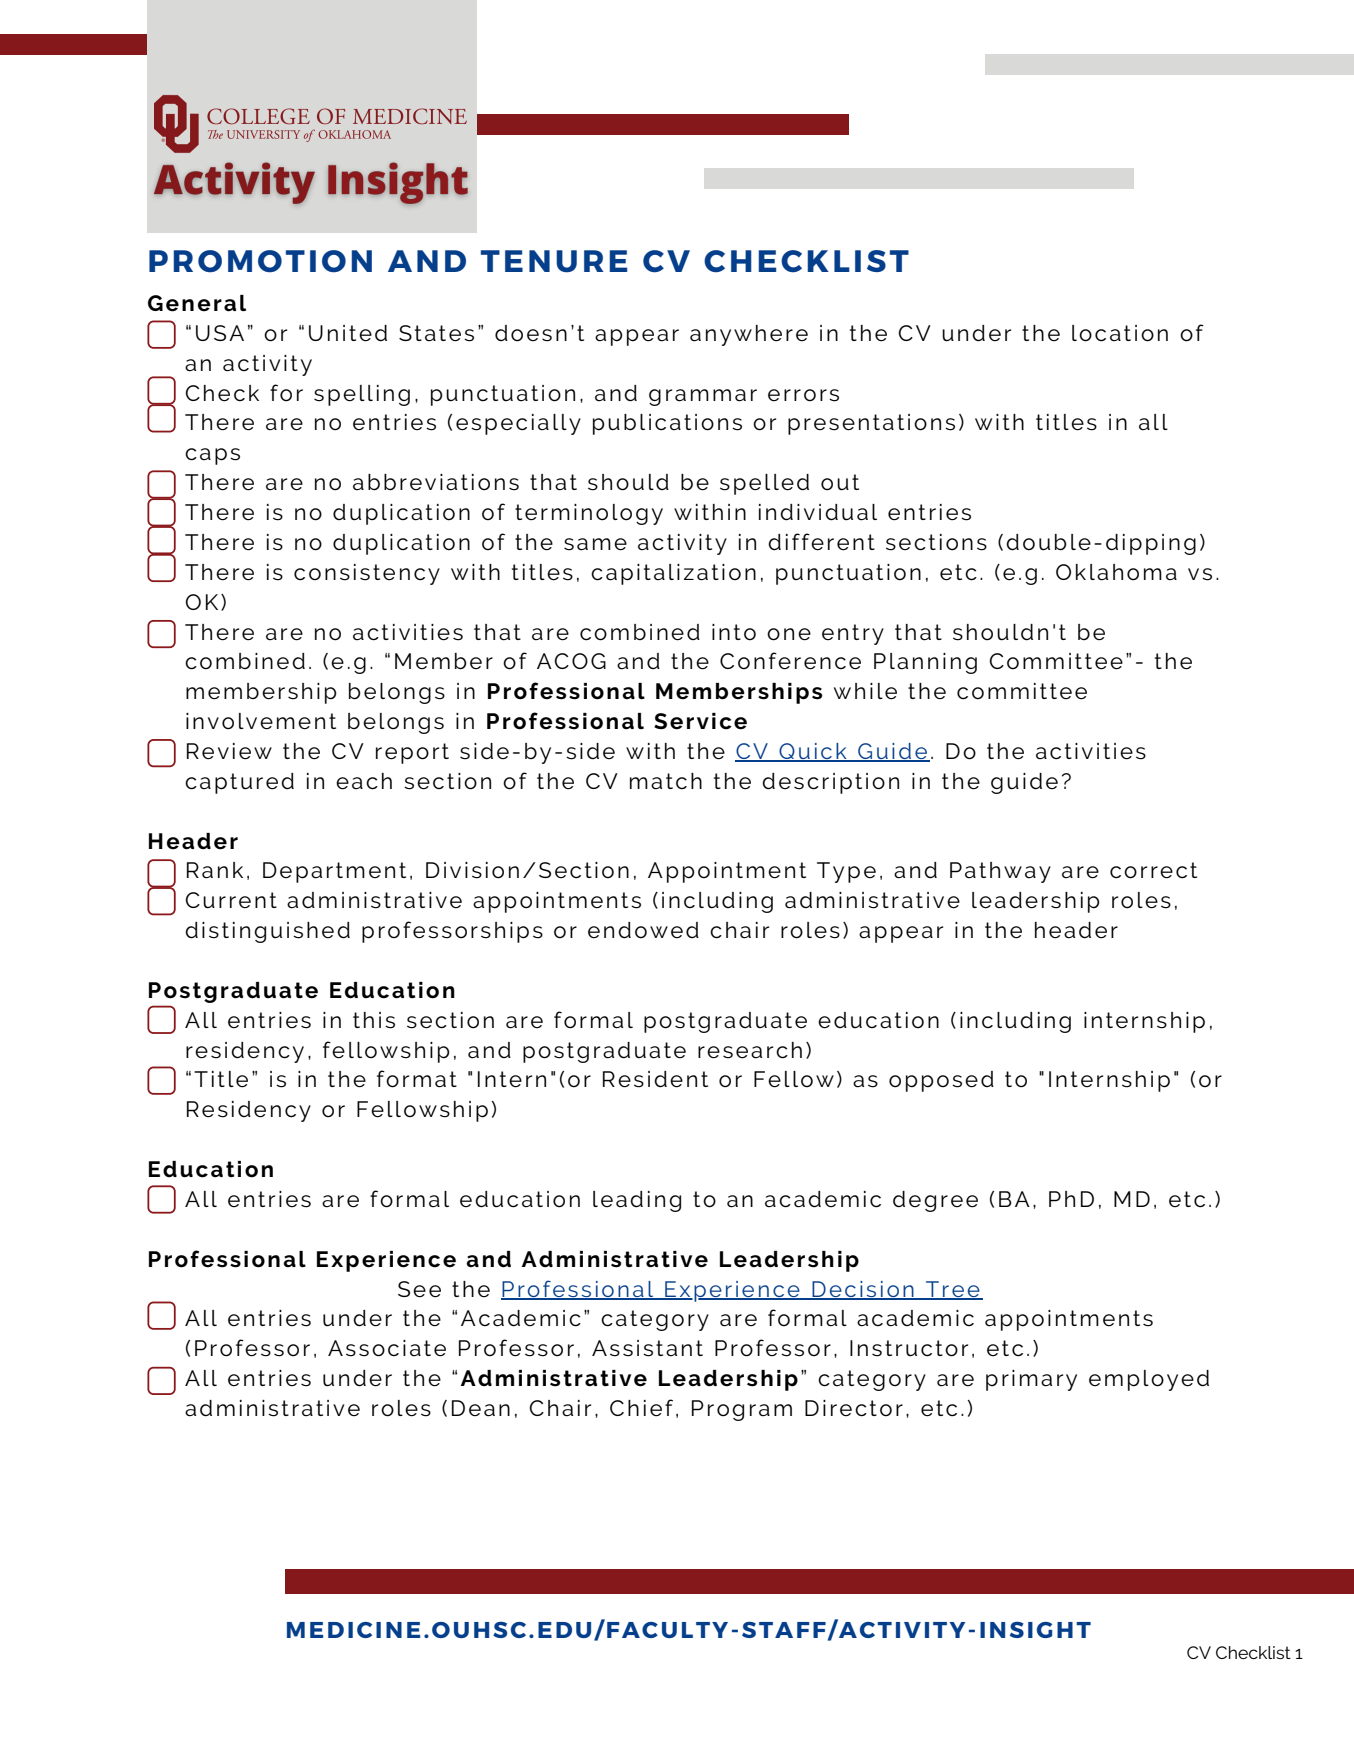 This page has height=1752, width=1354. I want to click on Planning, so click(925, 663).
